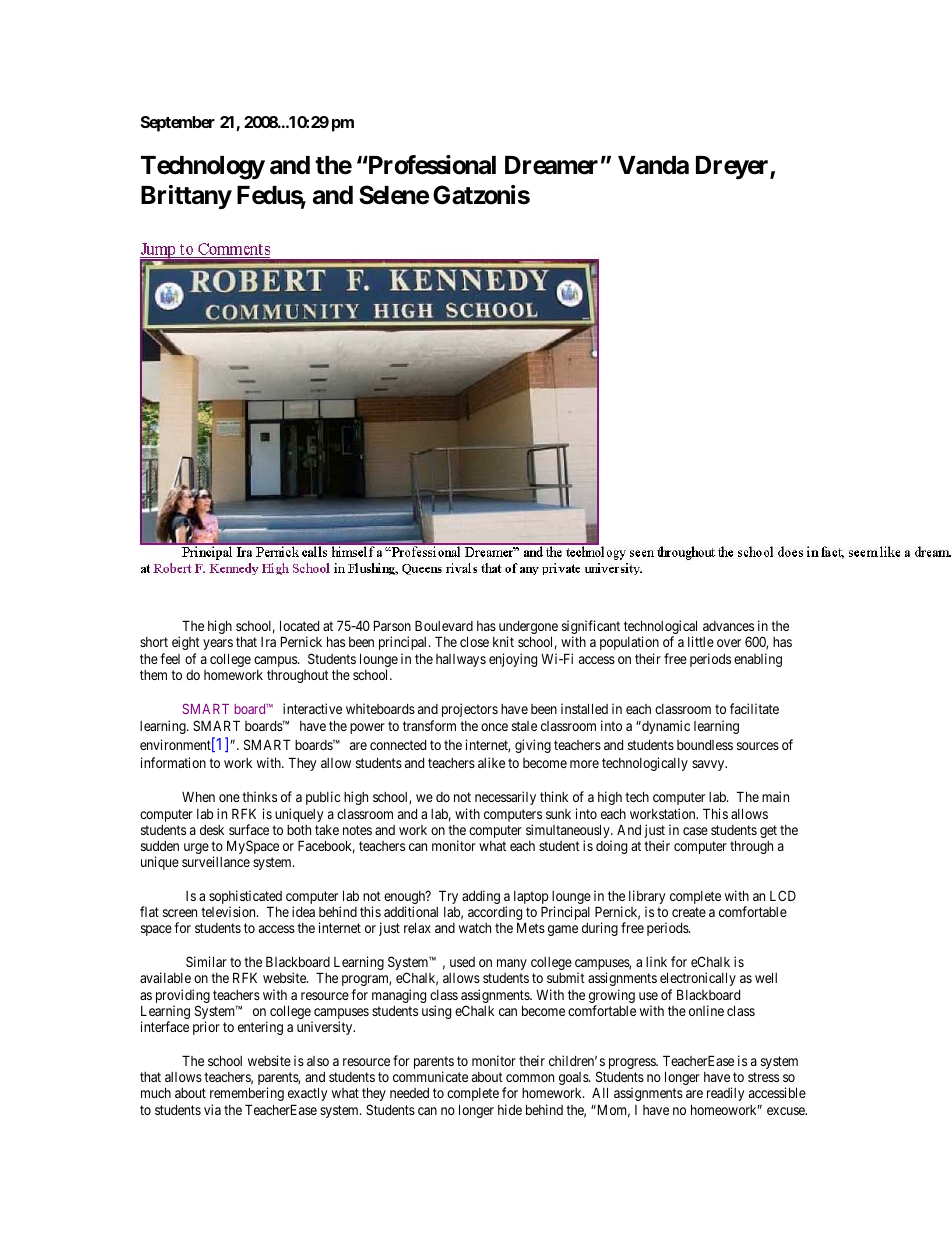 The width and height of the document is (952, 1233). Describe the element at coordinates (695, 831) in the document. I see `case` at that location.
